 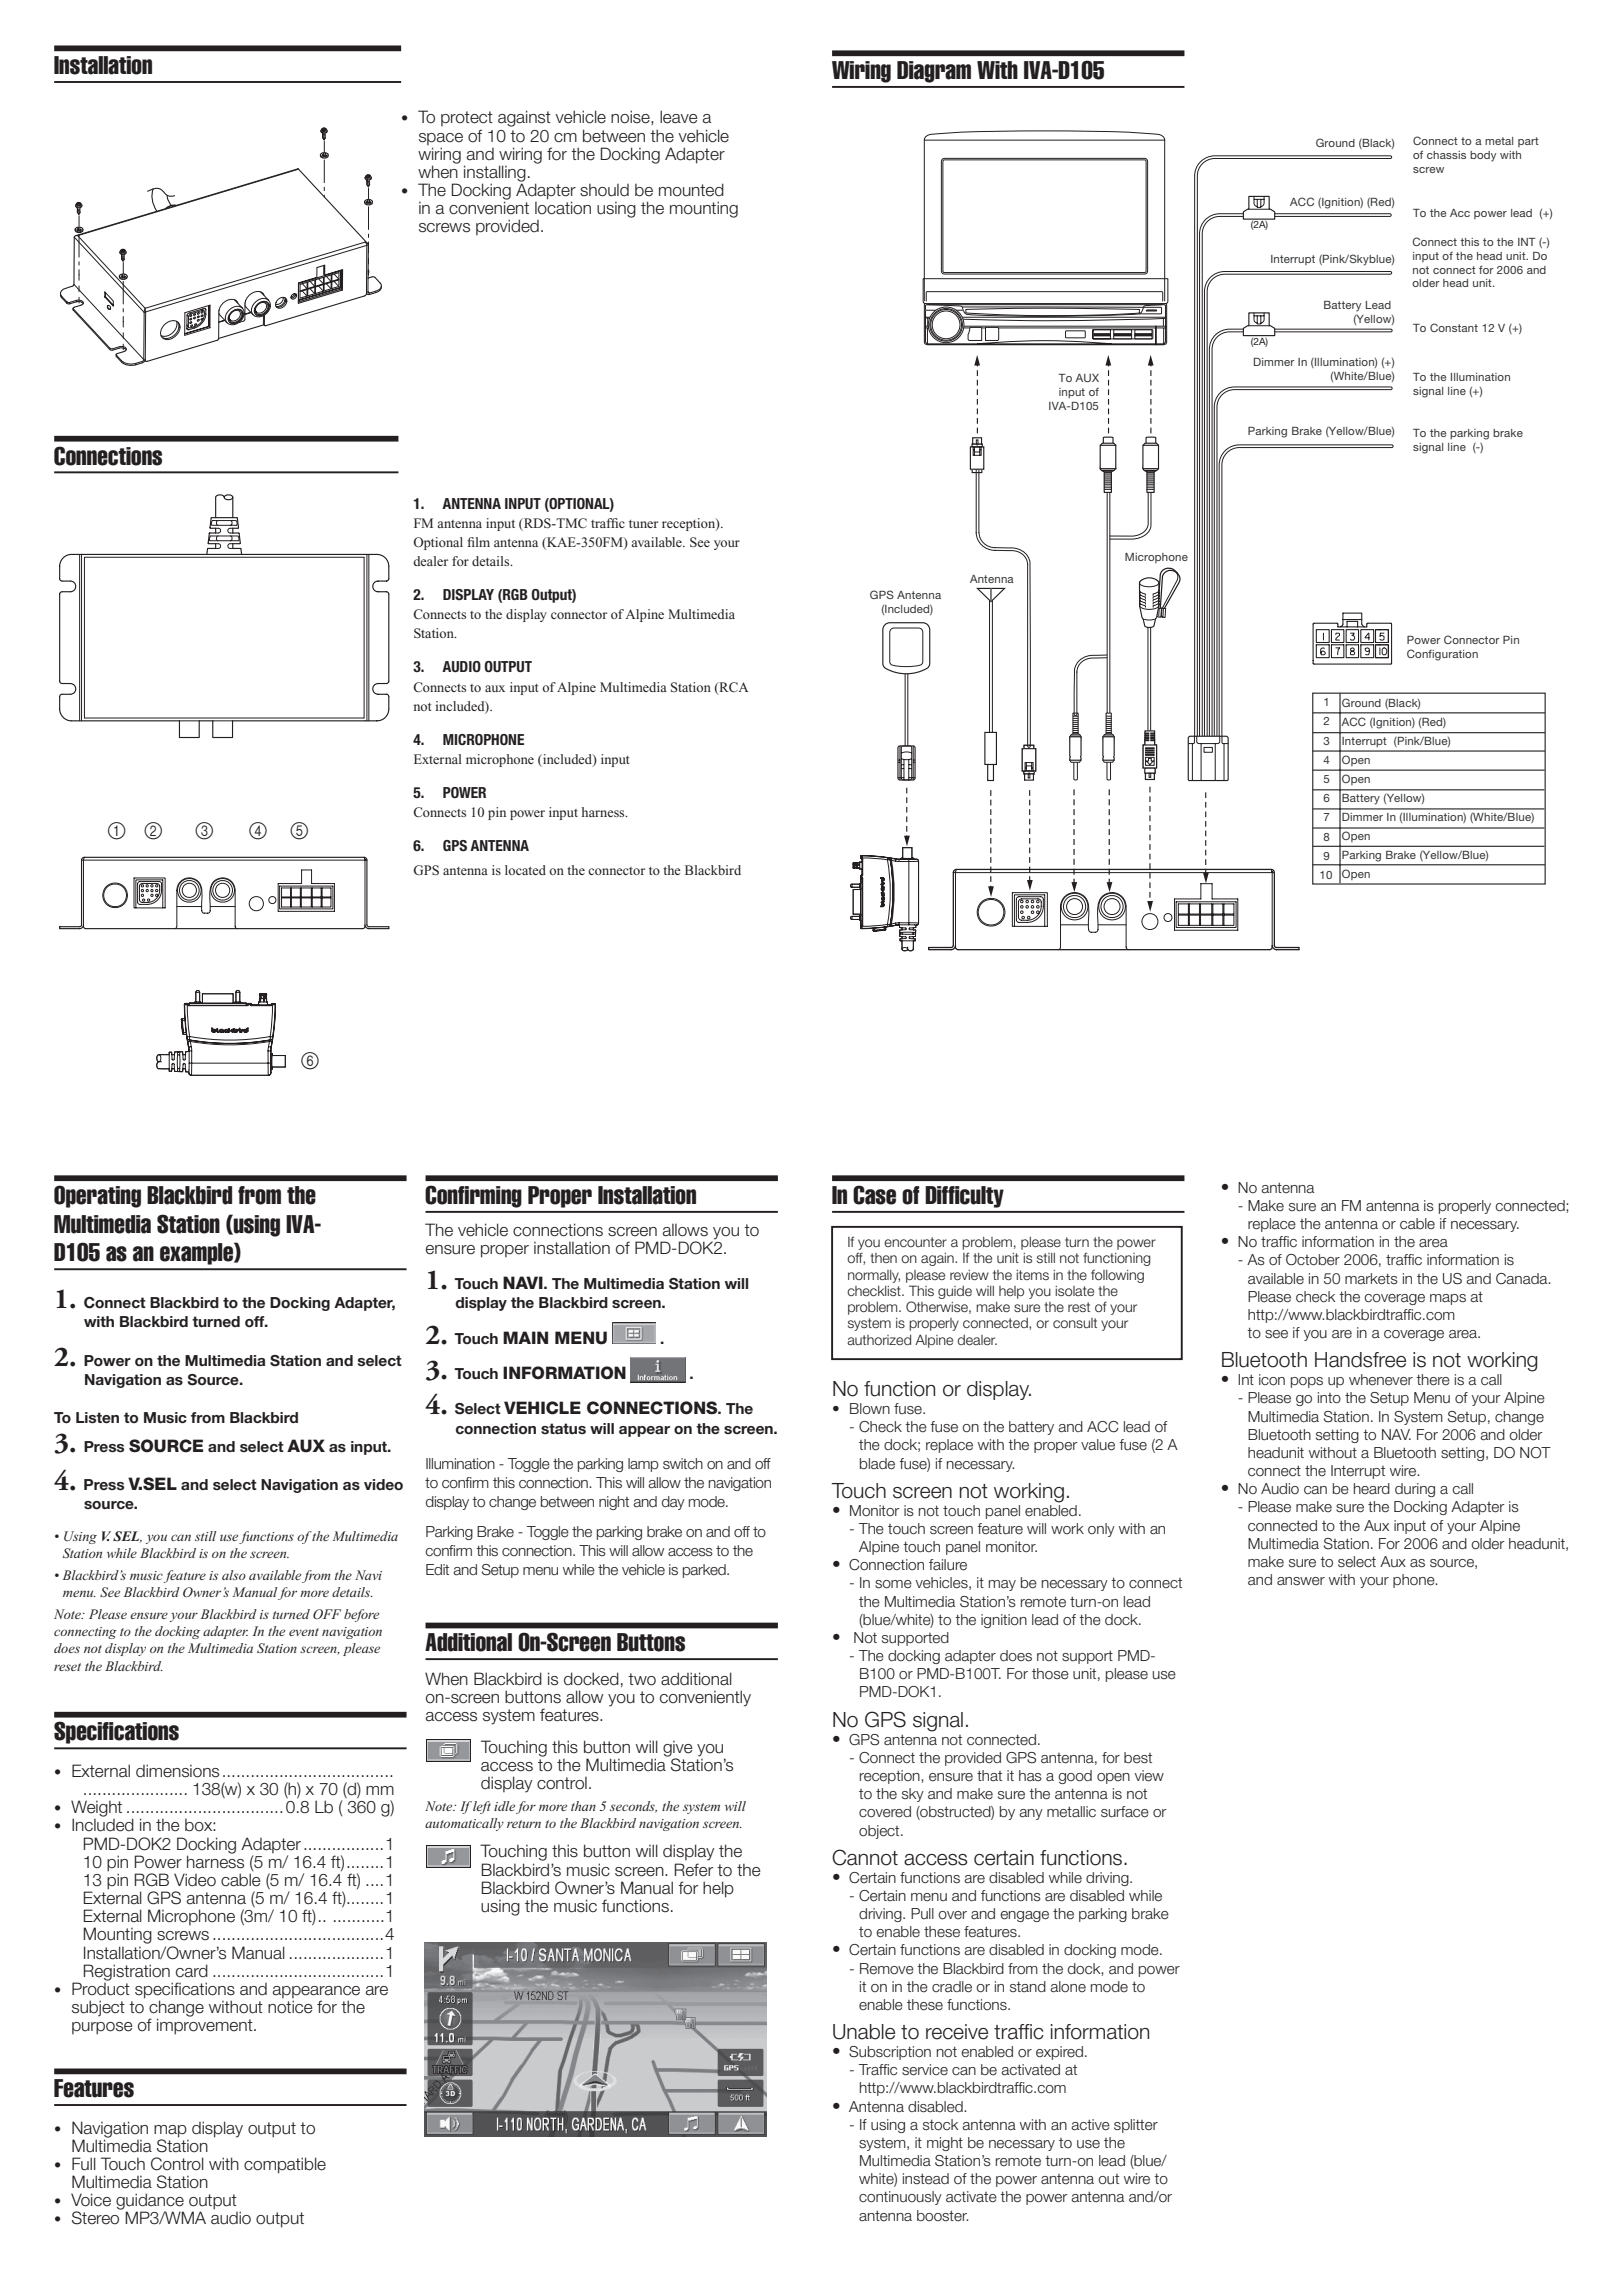 What do you see at coordinates (285, 2165) in the screenshot?
I see `compatible` at bounding box center [285, 2165].
